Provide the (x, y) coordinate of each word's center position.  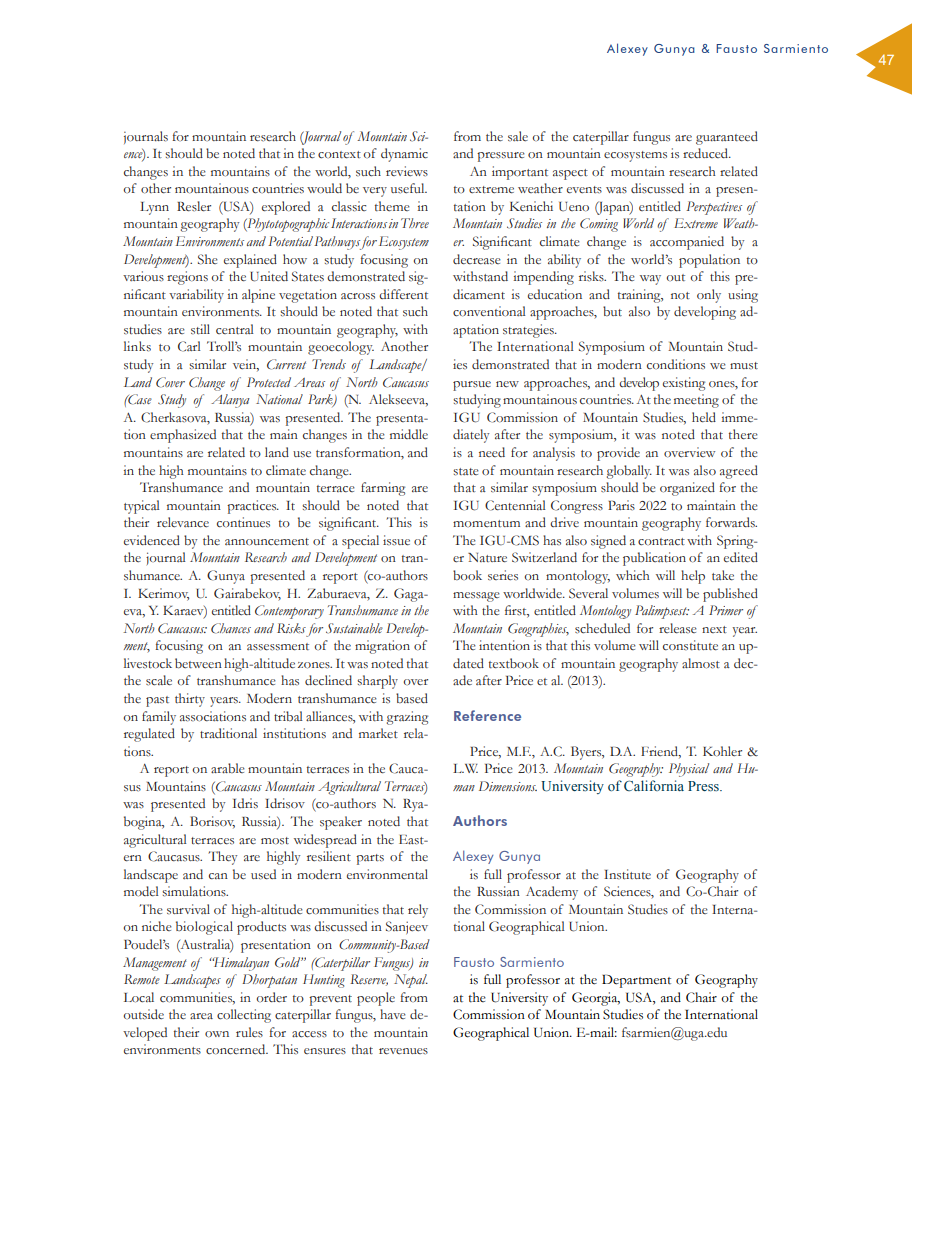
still (200, 329)
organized (687, 489)
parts (370, 859)
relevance (183, 522)
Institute (627, 874)
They (222, 858)
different (403, 294)
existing (684, 384)
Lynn (154, 208)
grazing (407, 718)
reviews (407, 171)
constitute (690, 645)
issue (396, 540)
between (198, 663)
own (217, 1034)
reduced (707, 153)
